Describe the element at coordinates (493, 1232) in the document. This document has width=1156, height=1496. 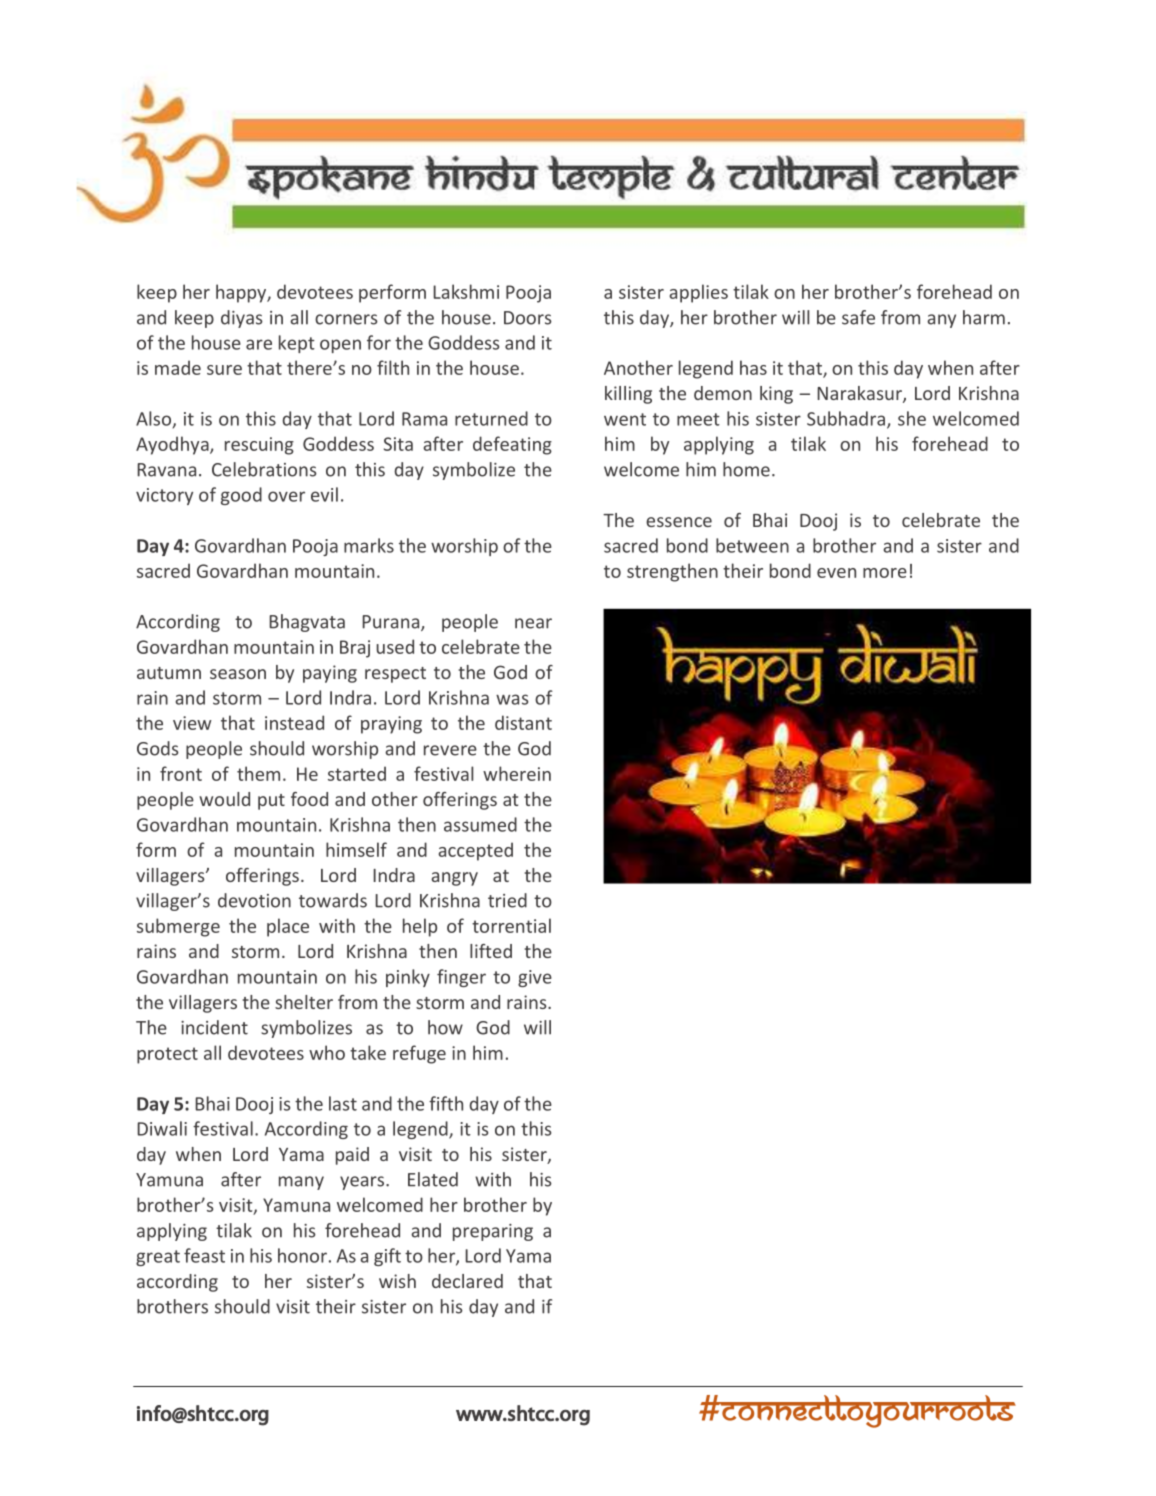
I see `preparing` at that location.
